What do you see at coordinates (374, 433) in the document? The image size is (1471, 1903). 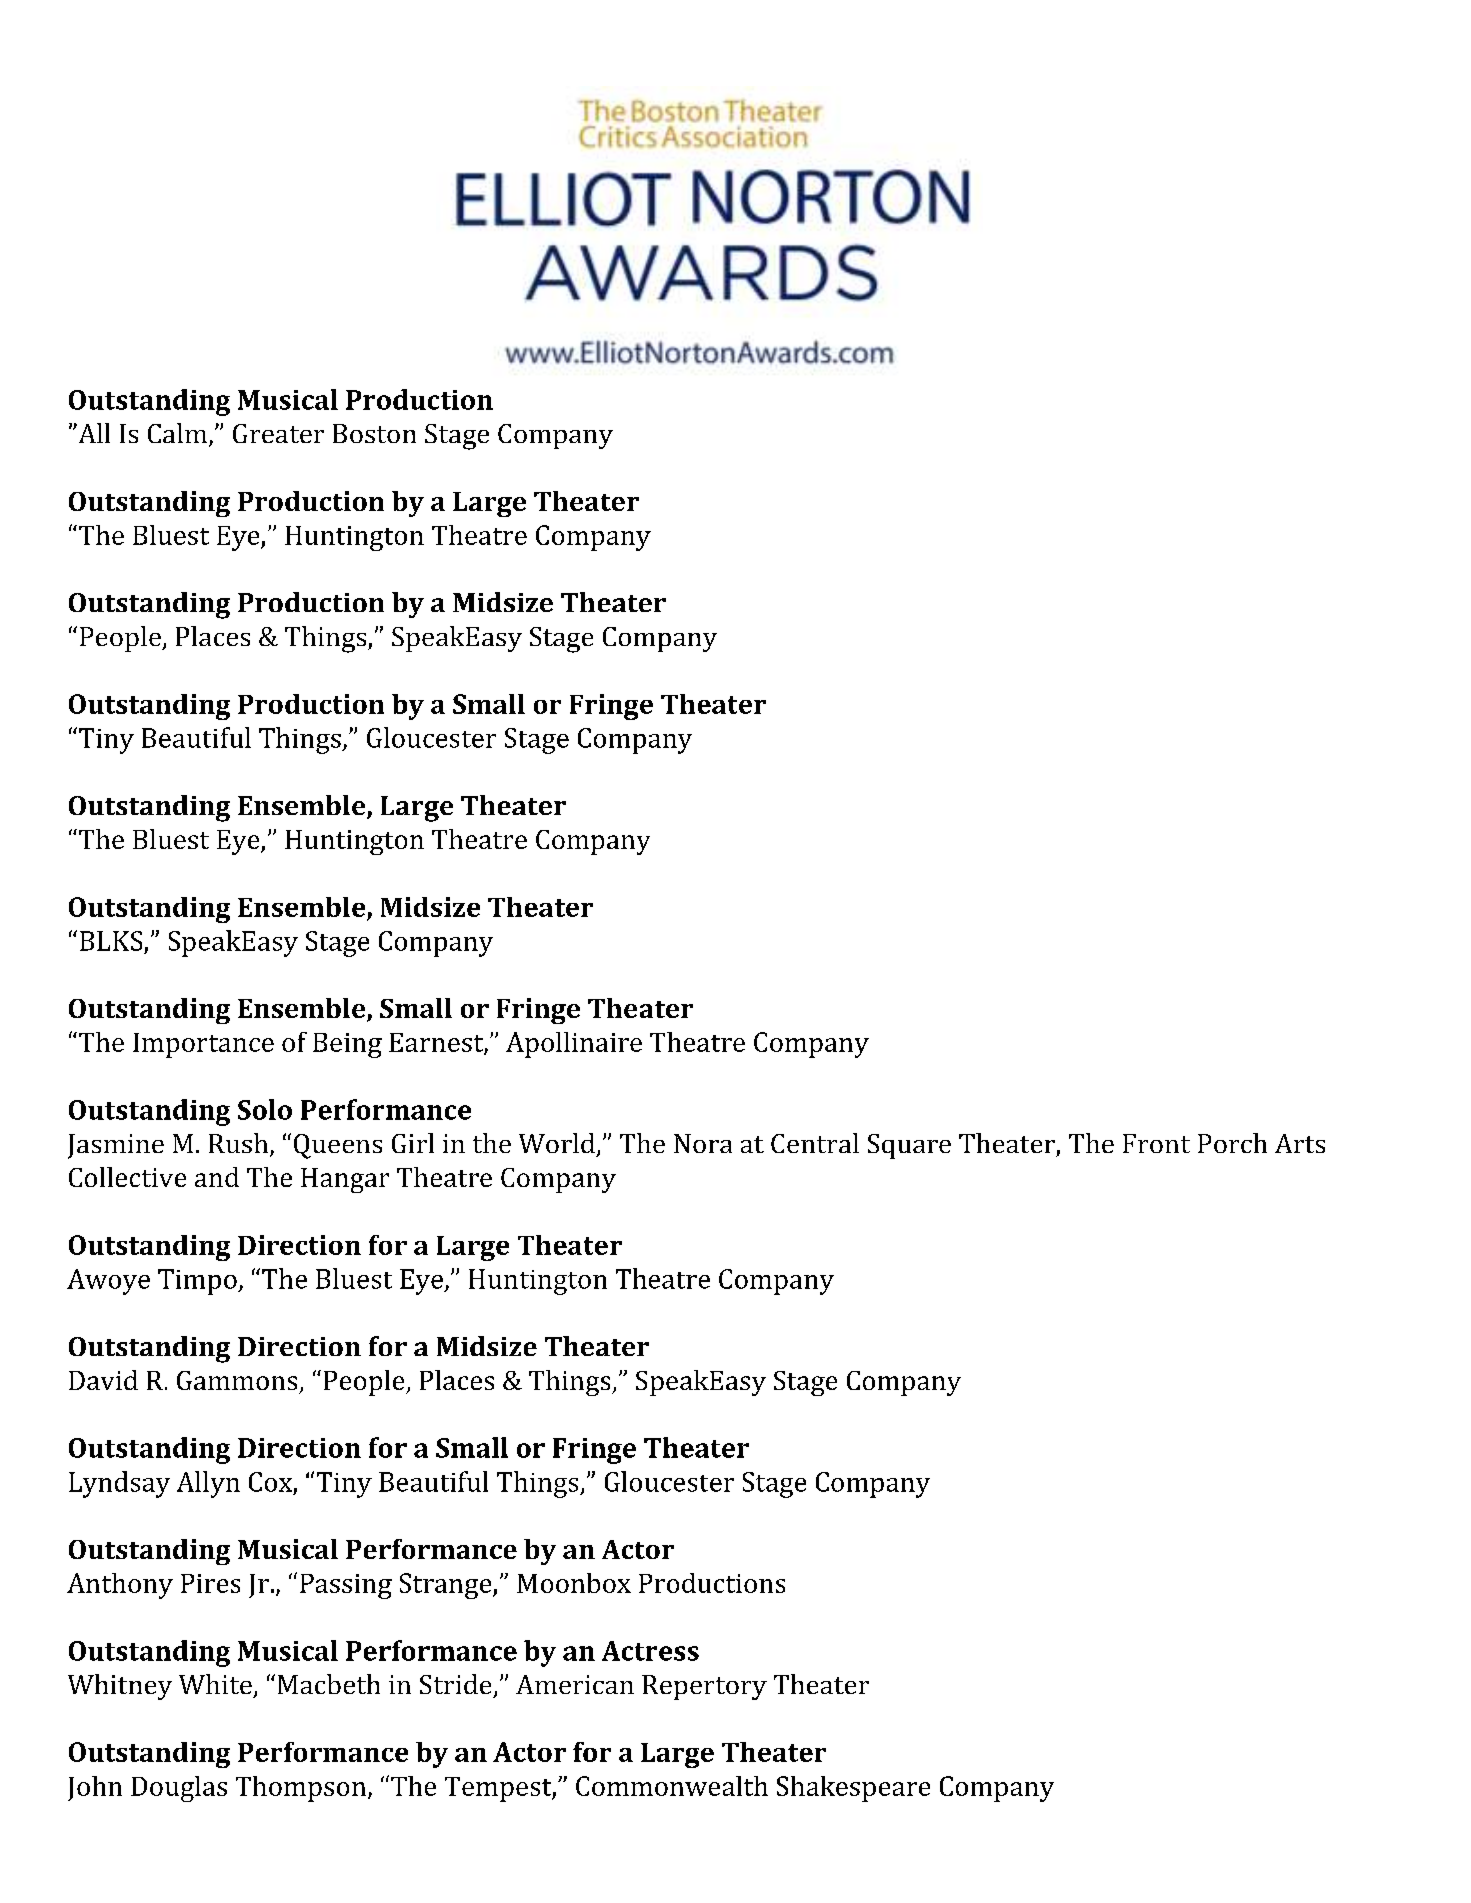 I see `Boston` at bounding box center [374, 433].
